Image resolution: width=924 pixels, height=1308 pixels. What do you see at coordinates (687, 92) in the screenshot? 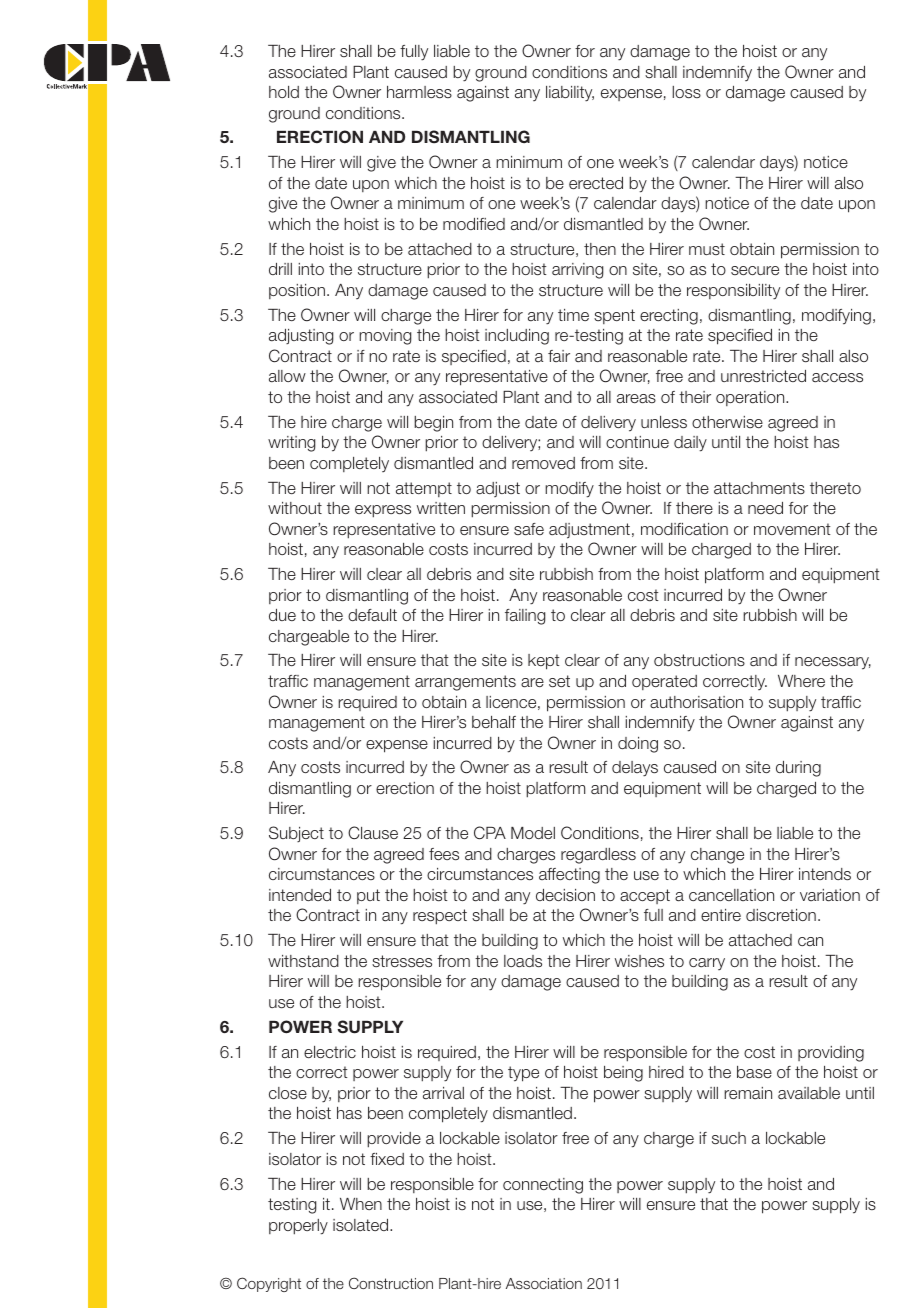
I see `loss` at bounding box center [687, 92].
